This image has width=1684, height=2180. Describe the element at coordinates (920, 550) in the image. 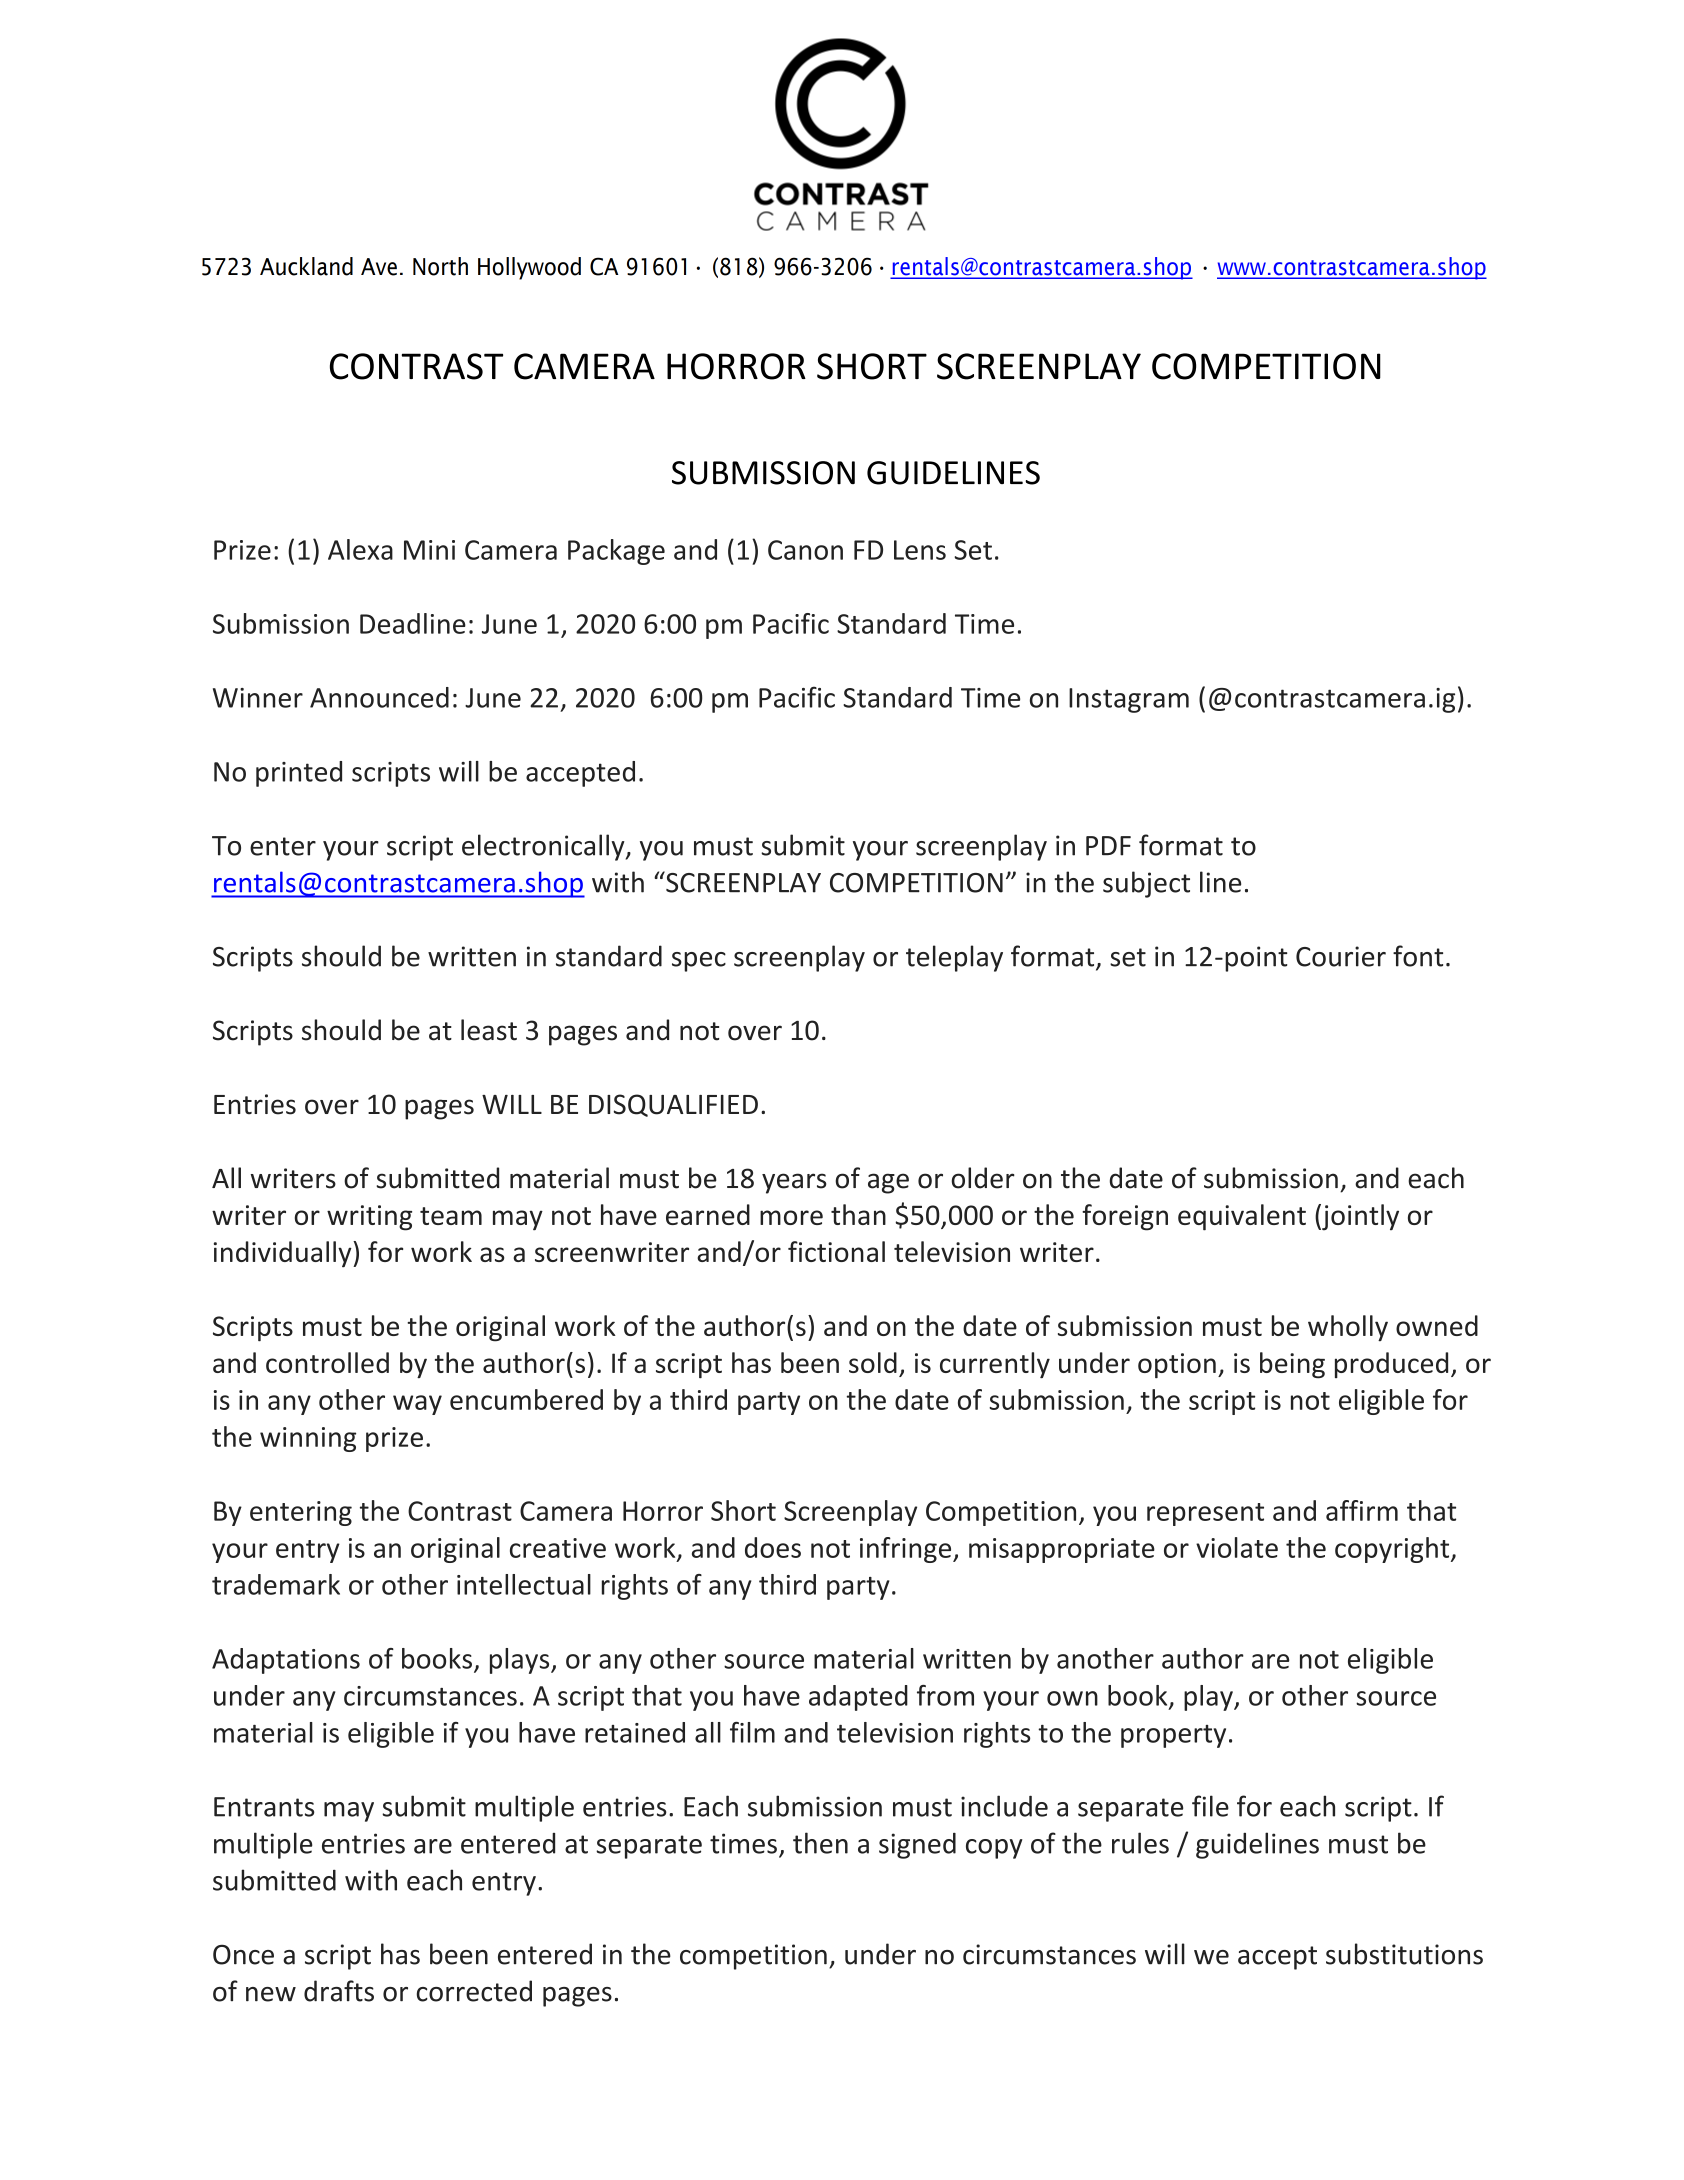

I see `Lens` at that location.
